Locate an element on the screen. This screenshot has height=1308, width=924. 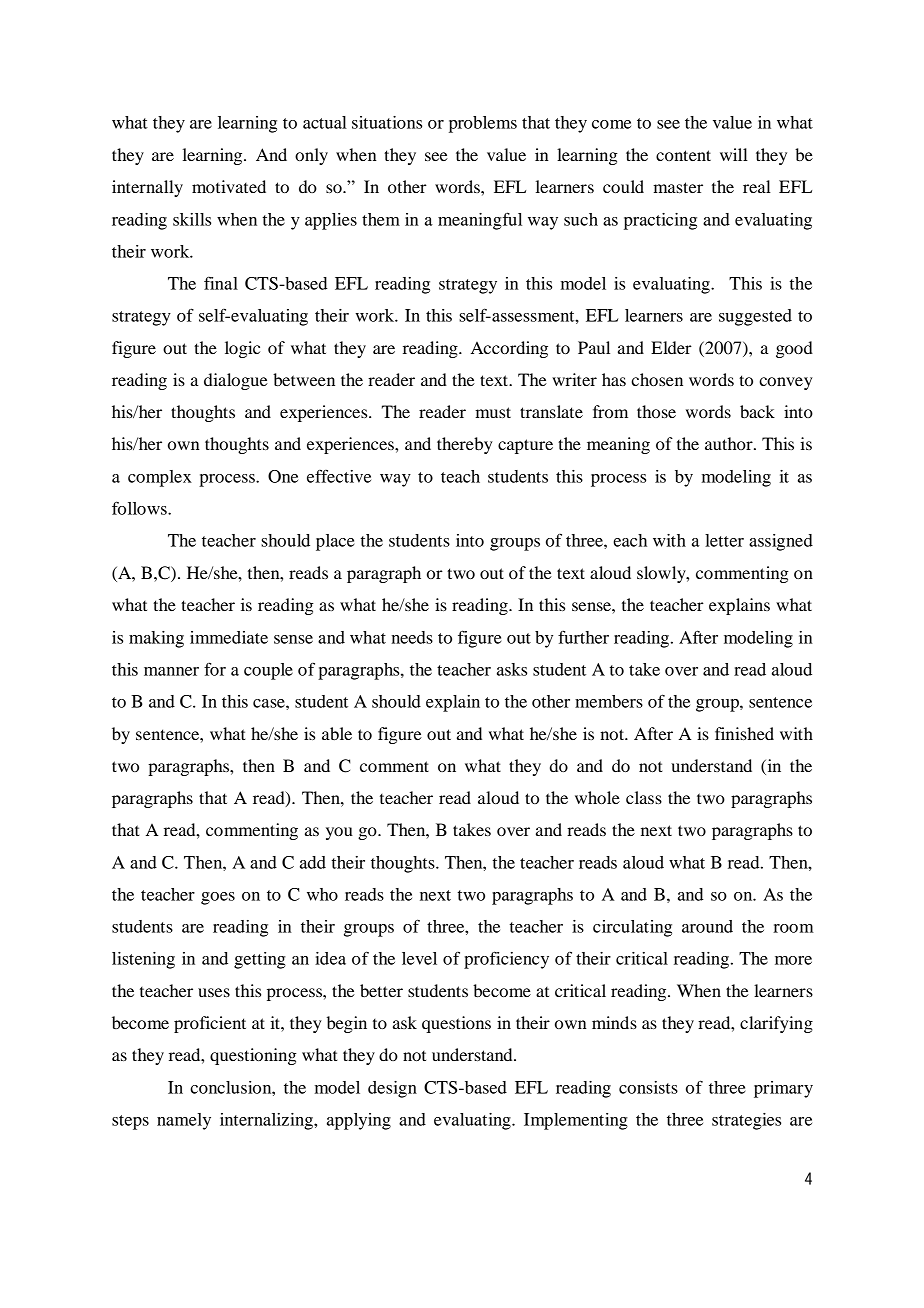
problems is located at coordinates (483, 124).
